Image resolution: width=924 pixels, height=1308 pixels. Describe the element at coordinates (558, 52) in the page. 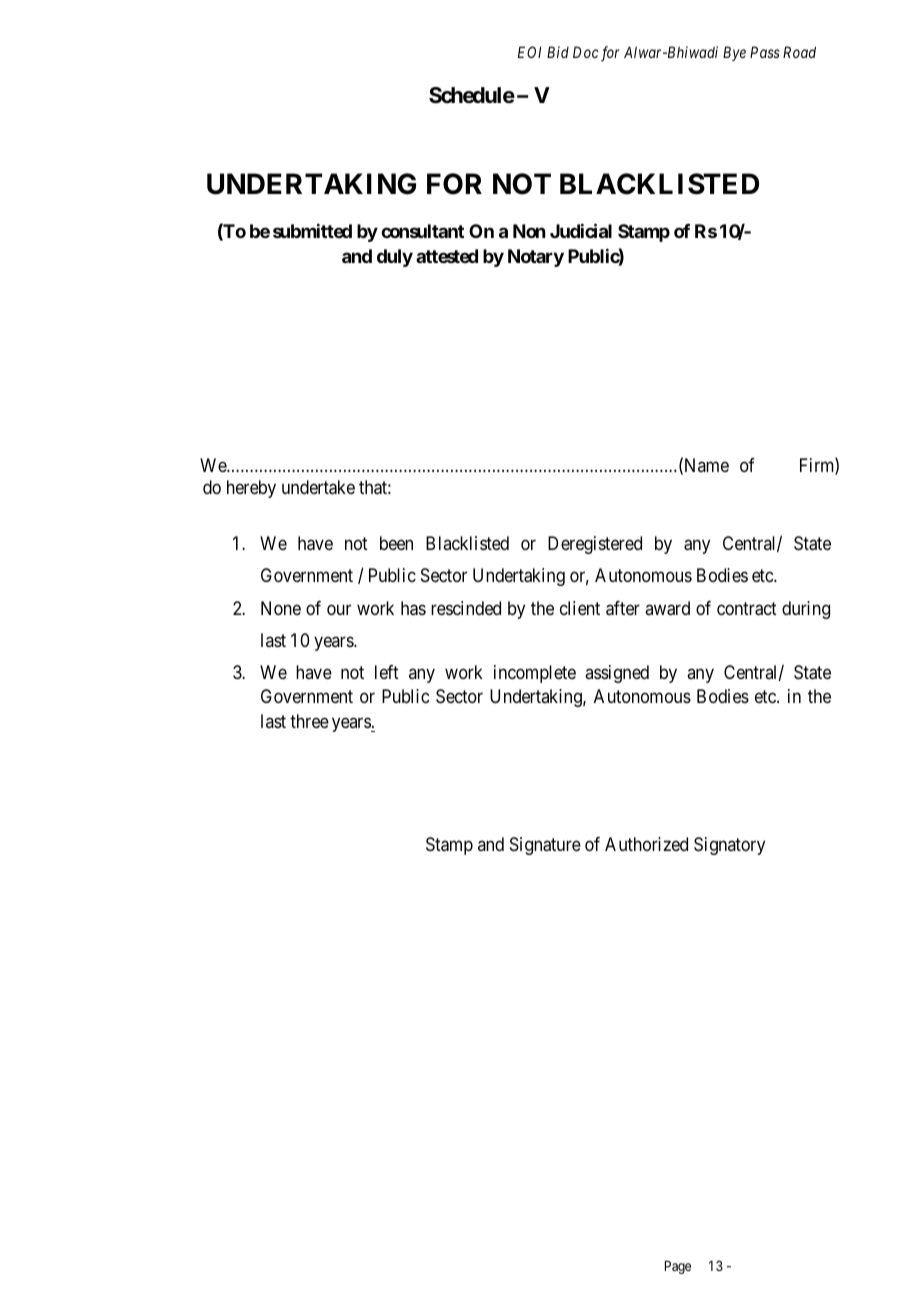

I see `Bid` at that location.
